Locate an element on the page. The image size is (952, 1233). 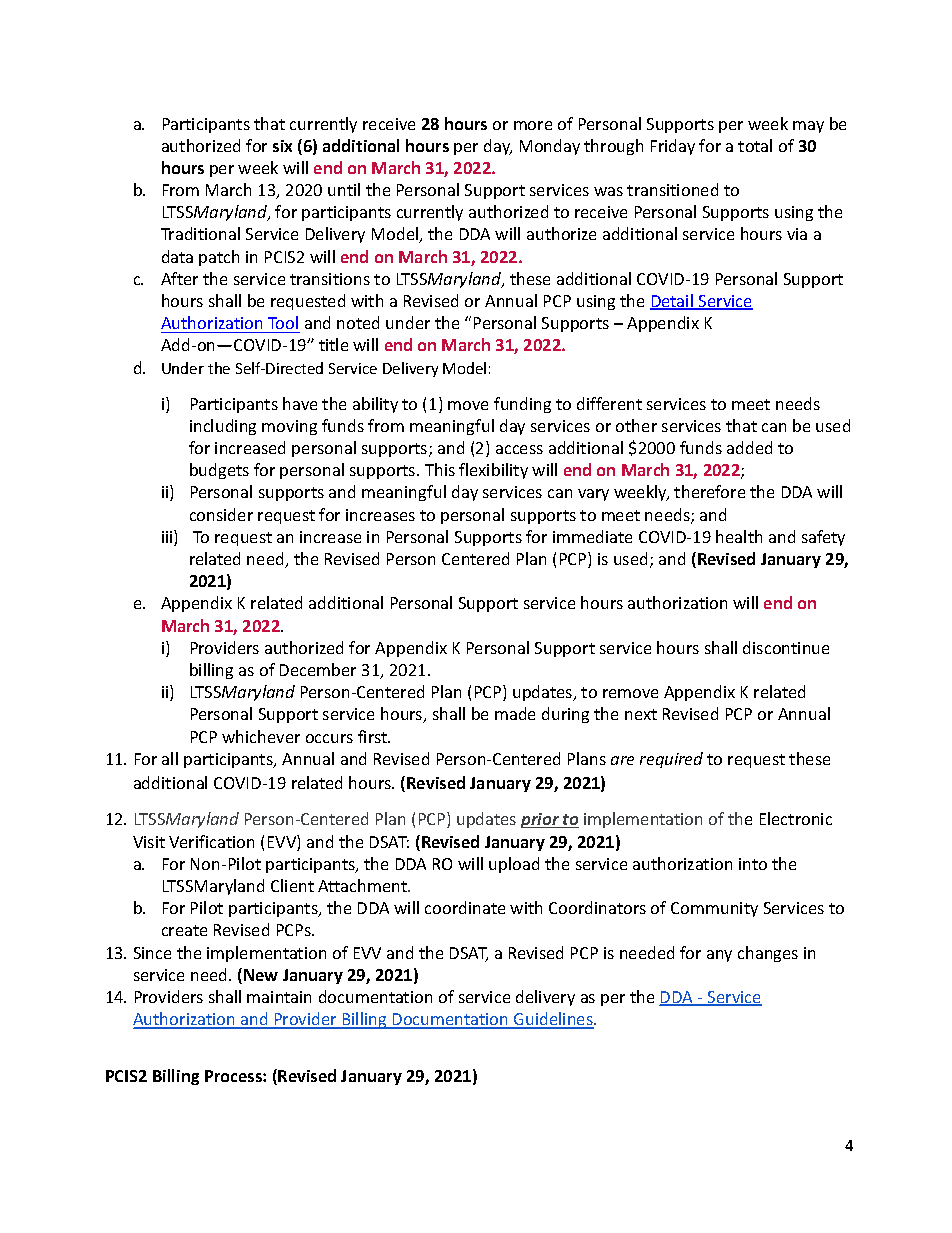
including is located at coordinates (223, 427).
